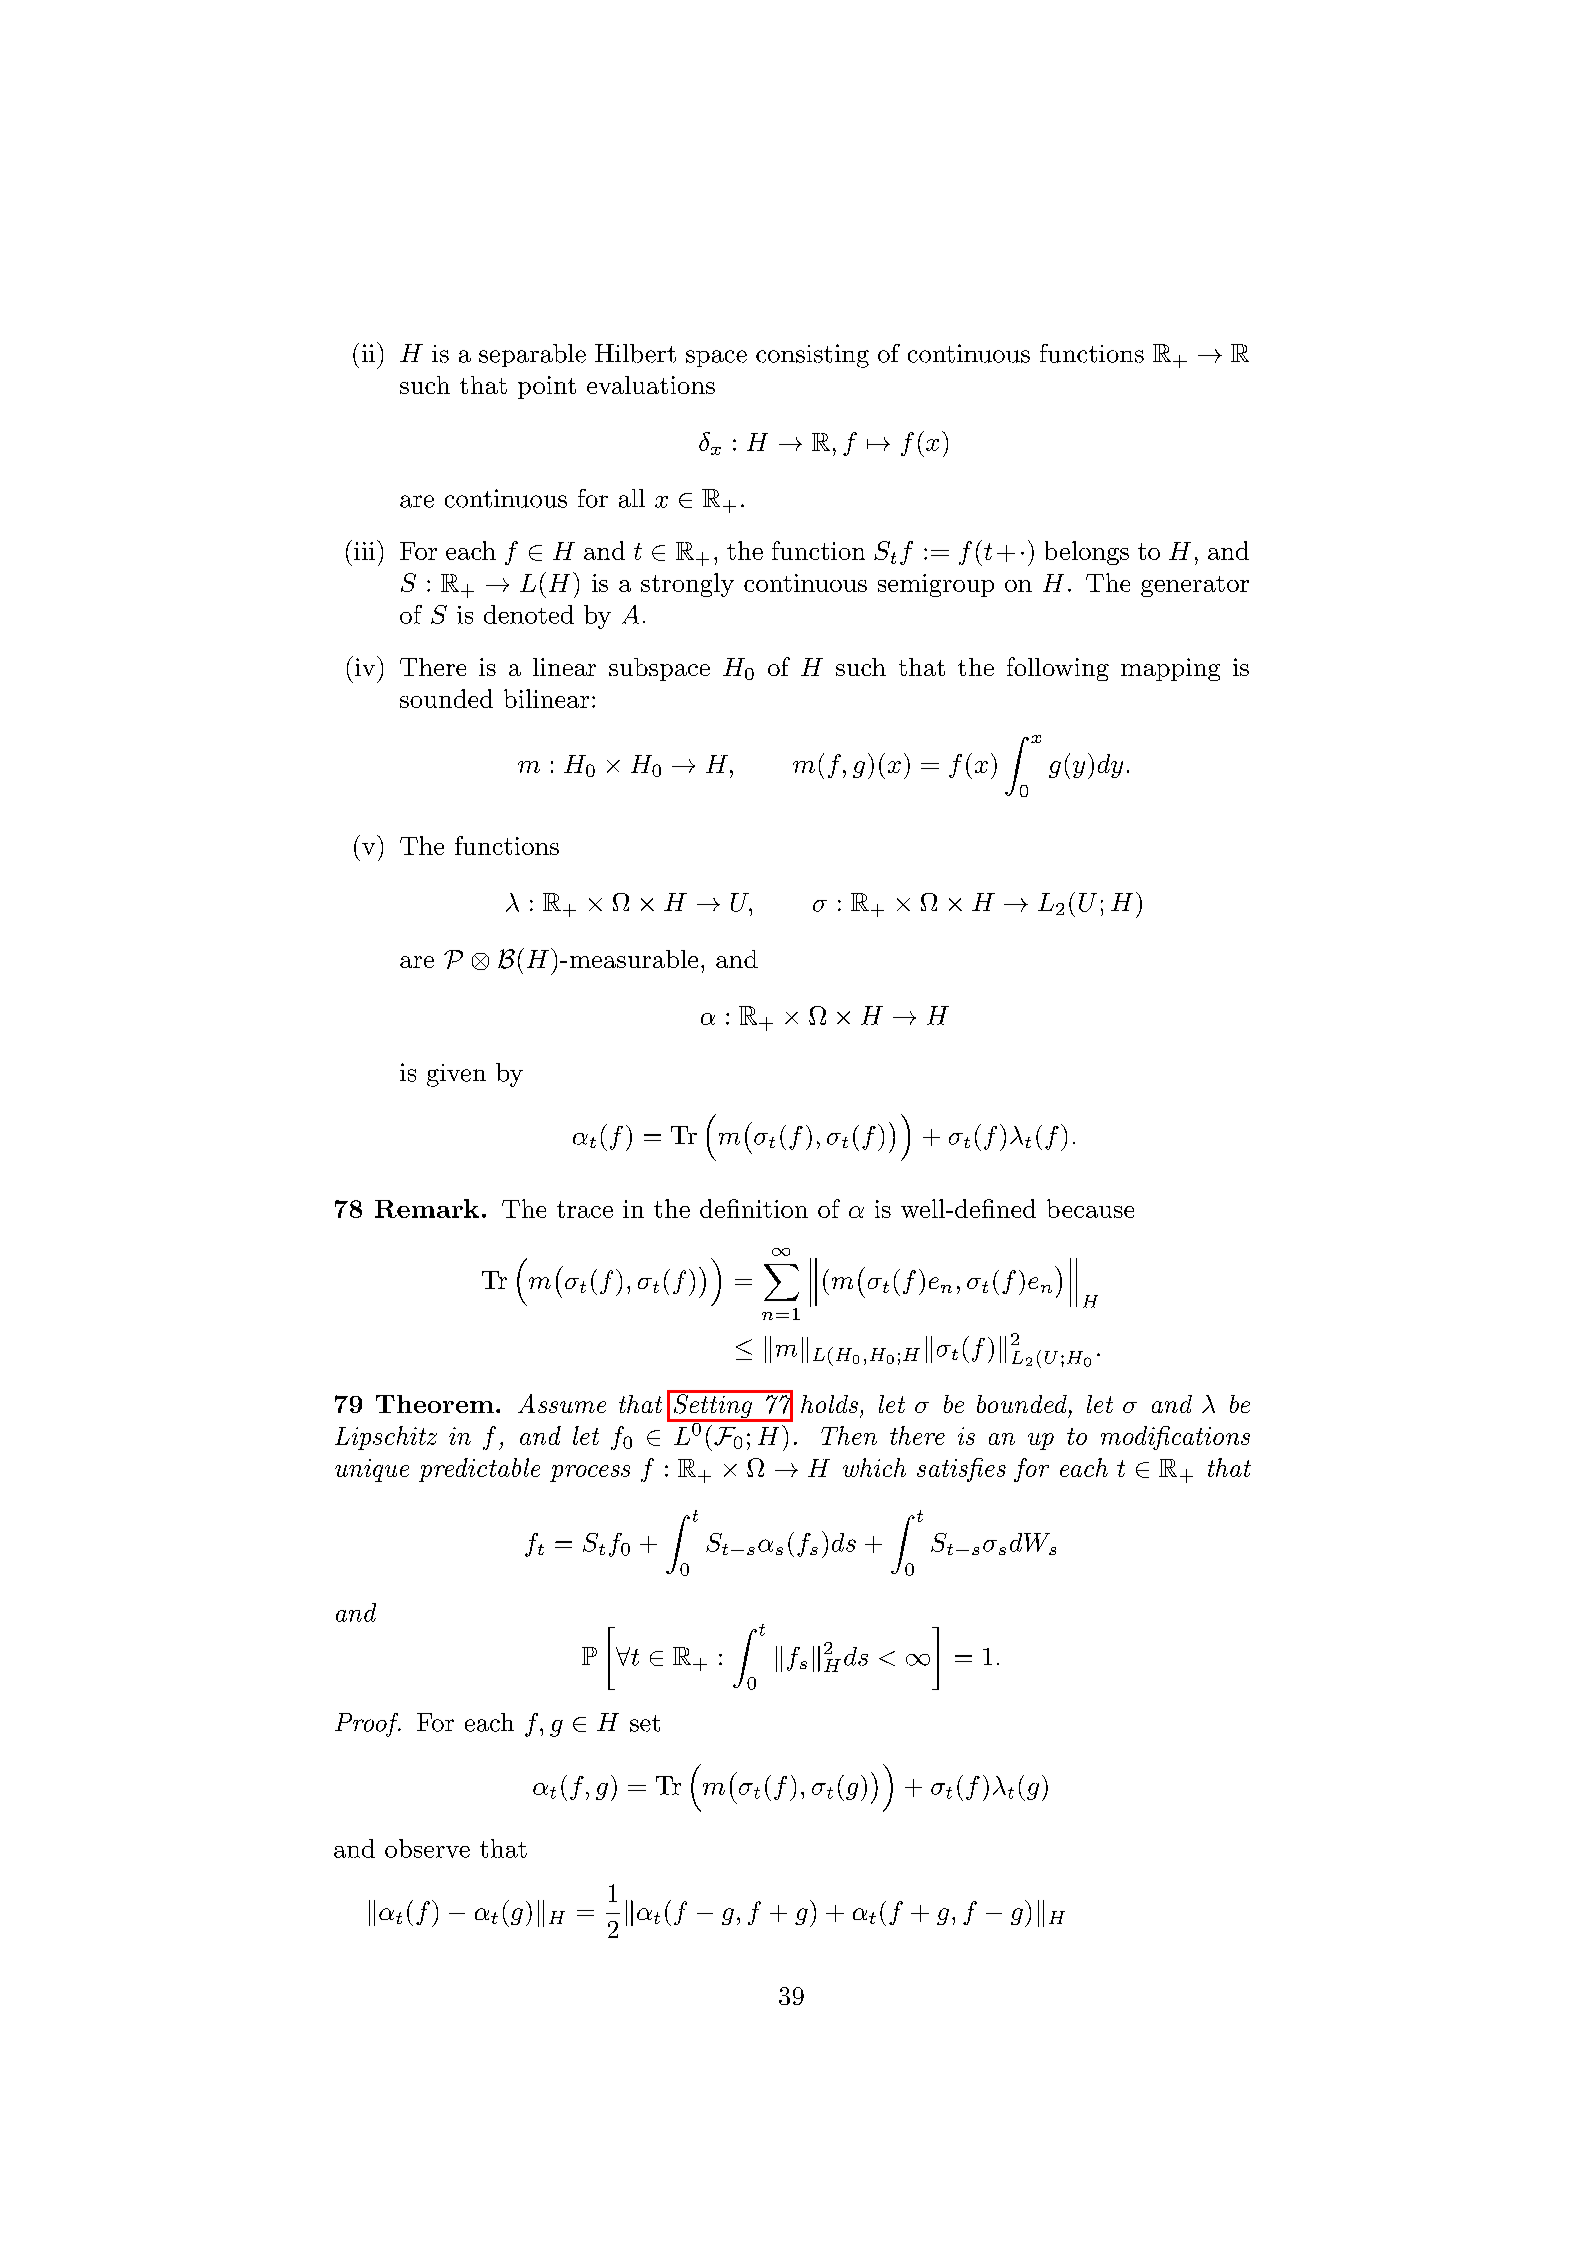 The width and height of the screenshot is (1588, 2246). What do you see at coordinates (532, 355) in the screenshot?
I see `separable` at bounding box center [532, 355].
